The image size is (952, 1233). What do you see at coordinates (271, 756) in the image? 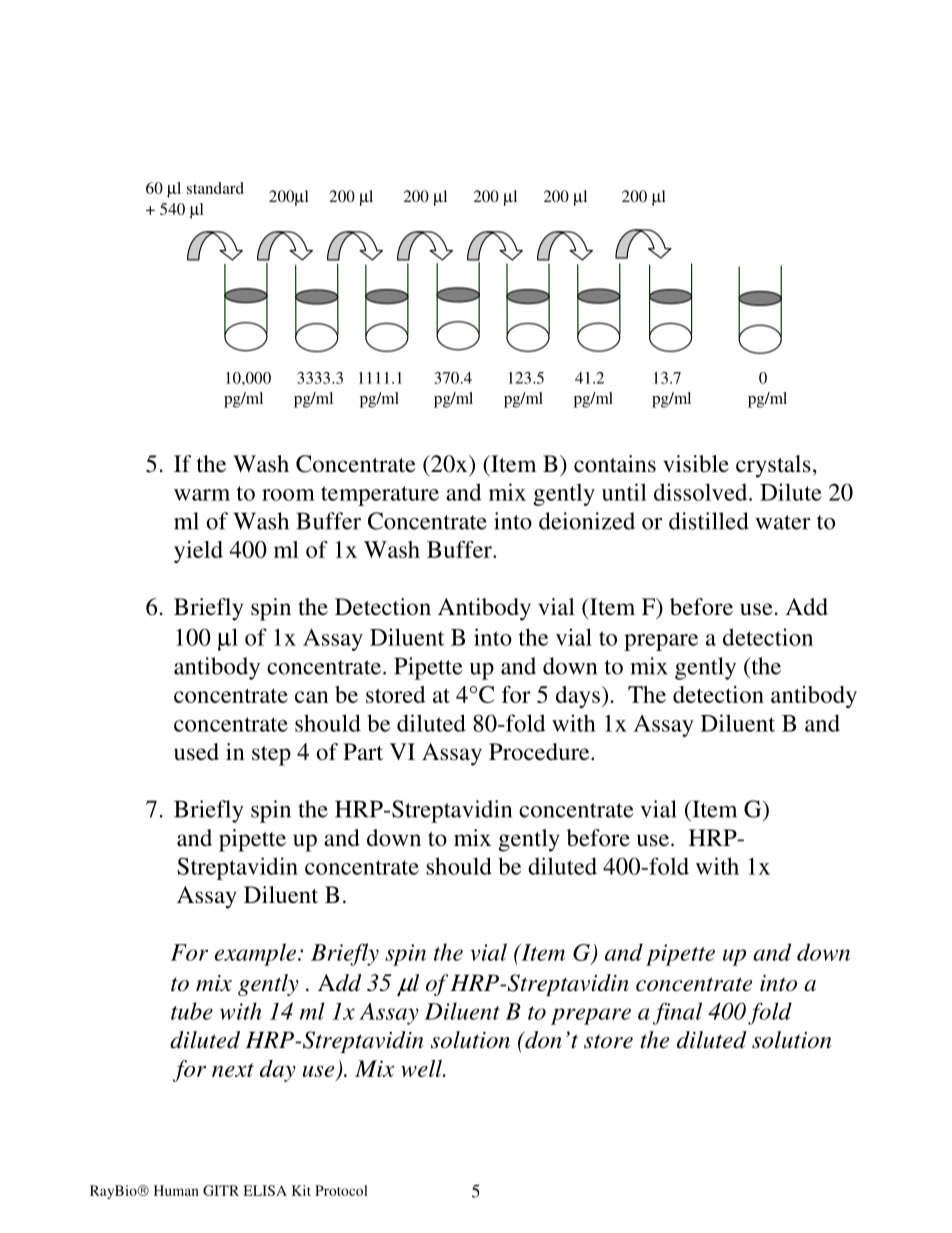
I see `step` at bounding box center [271, 756].
